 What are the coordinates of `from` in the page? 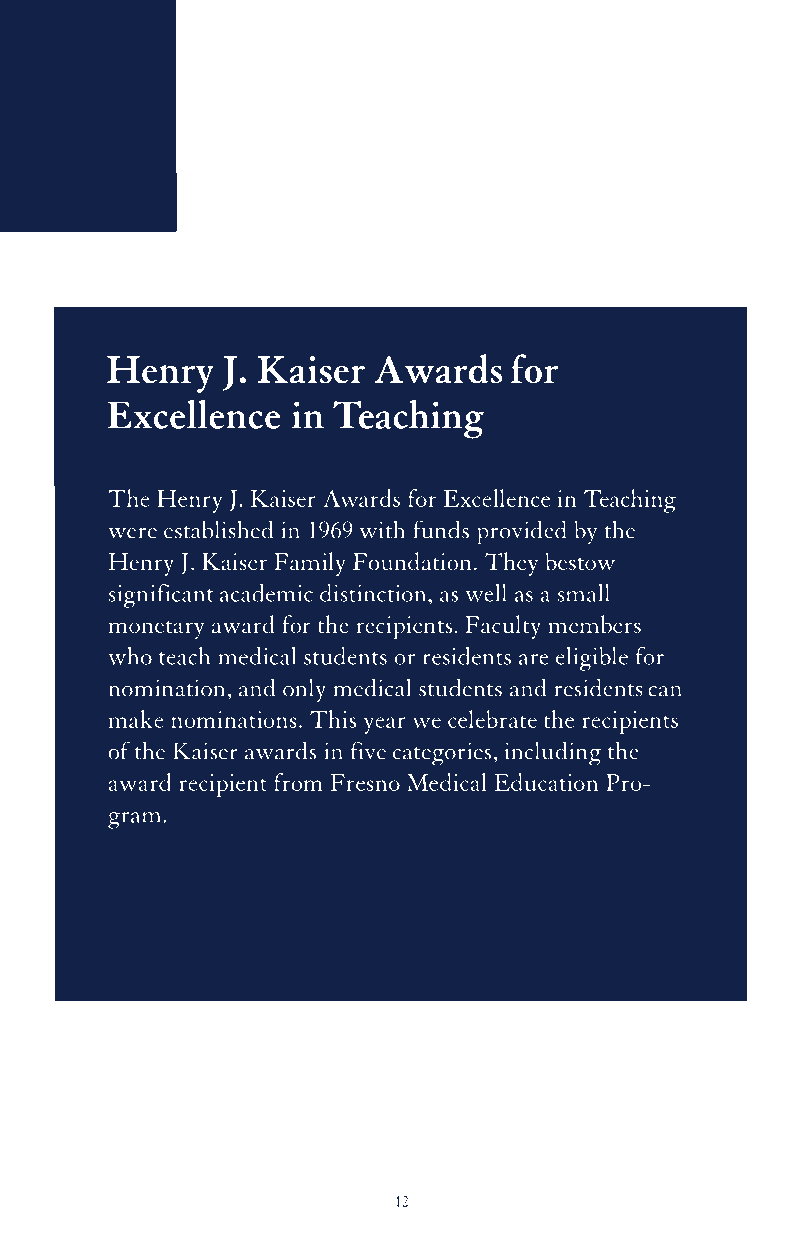 It's located at (298, 782).
